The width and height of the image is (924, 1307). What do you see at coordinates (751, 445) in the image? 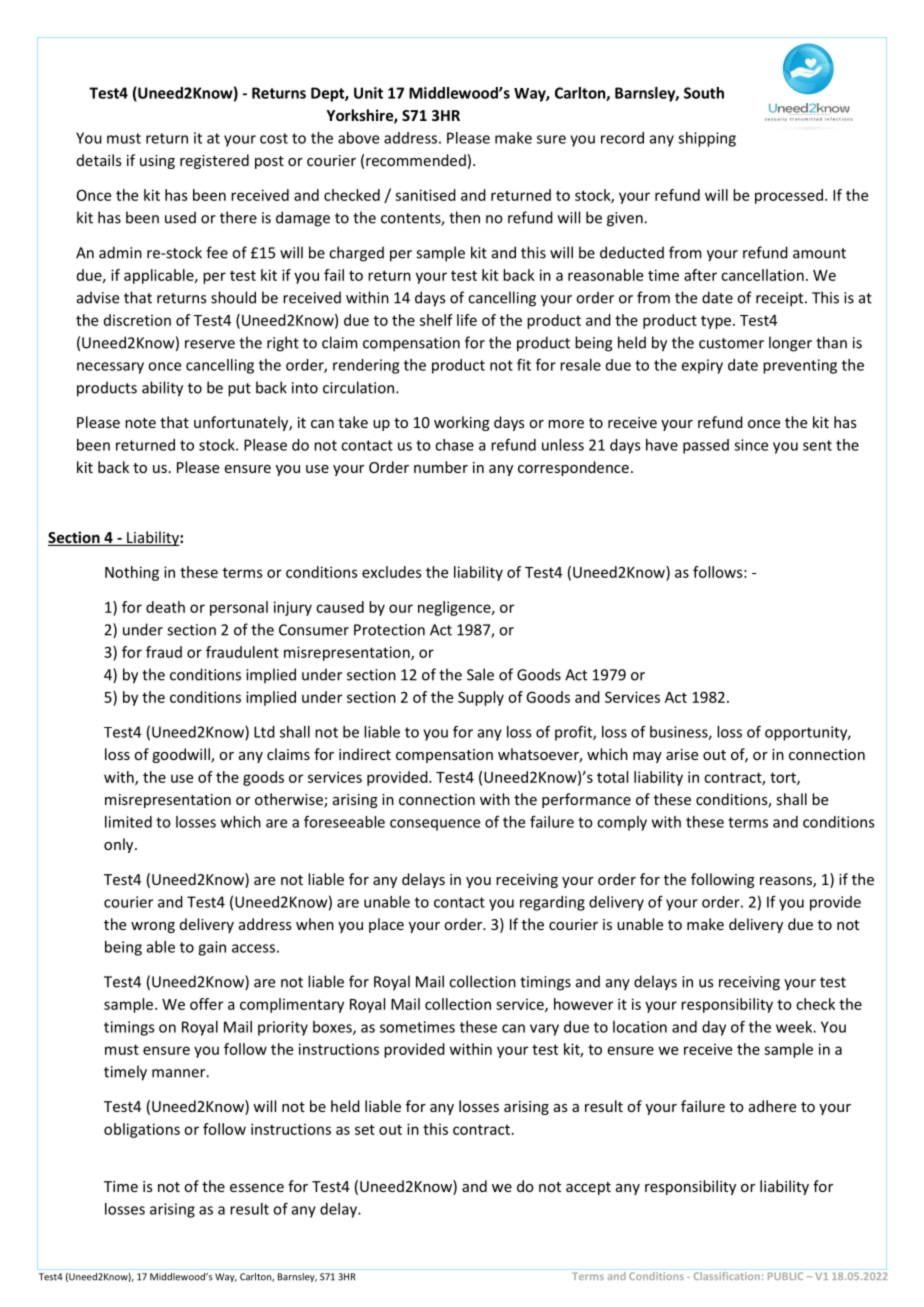
I see `since` at bounding box center [751, 445].
